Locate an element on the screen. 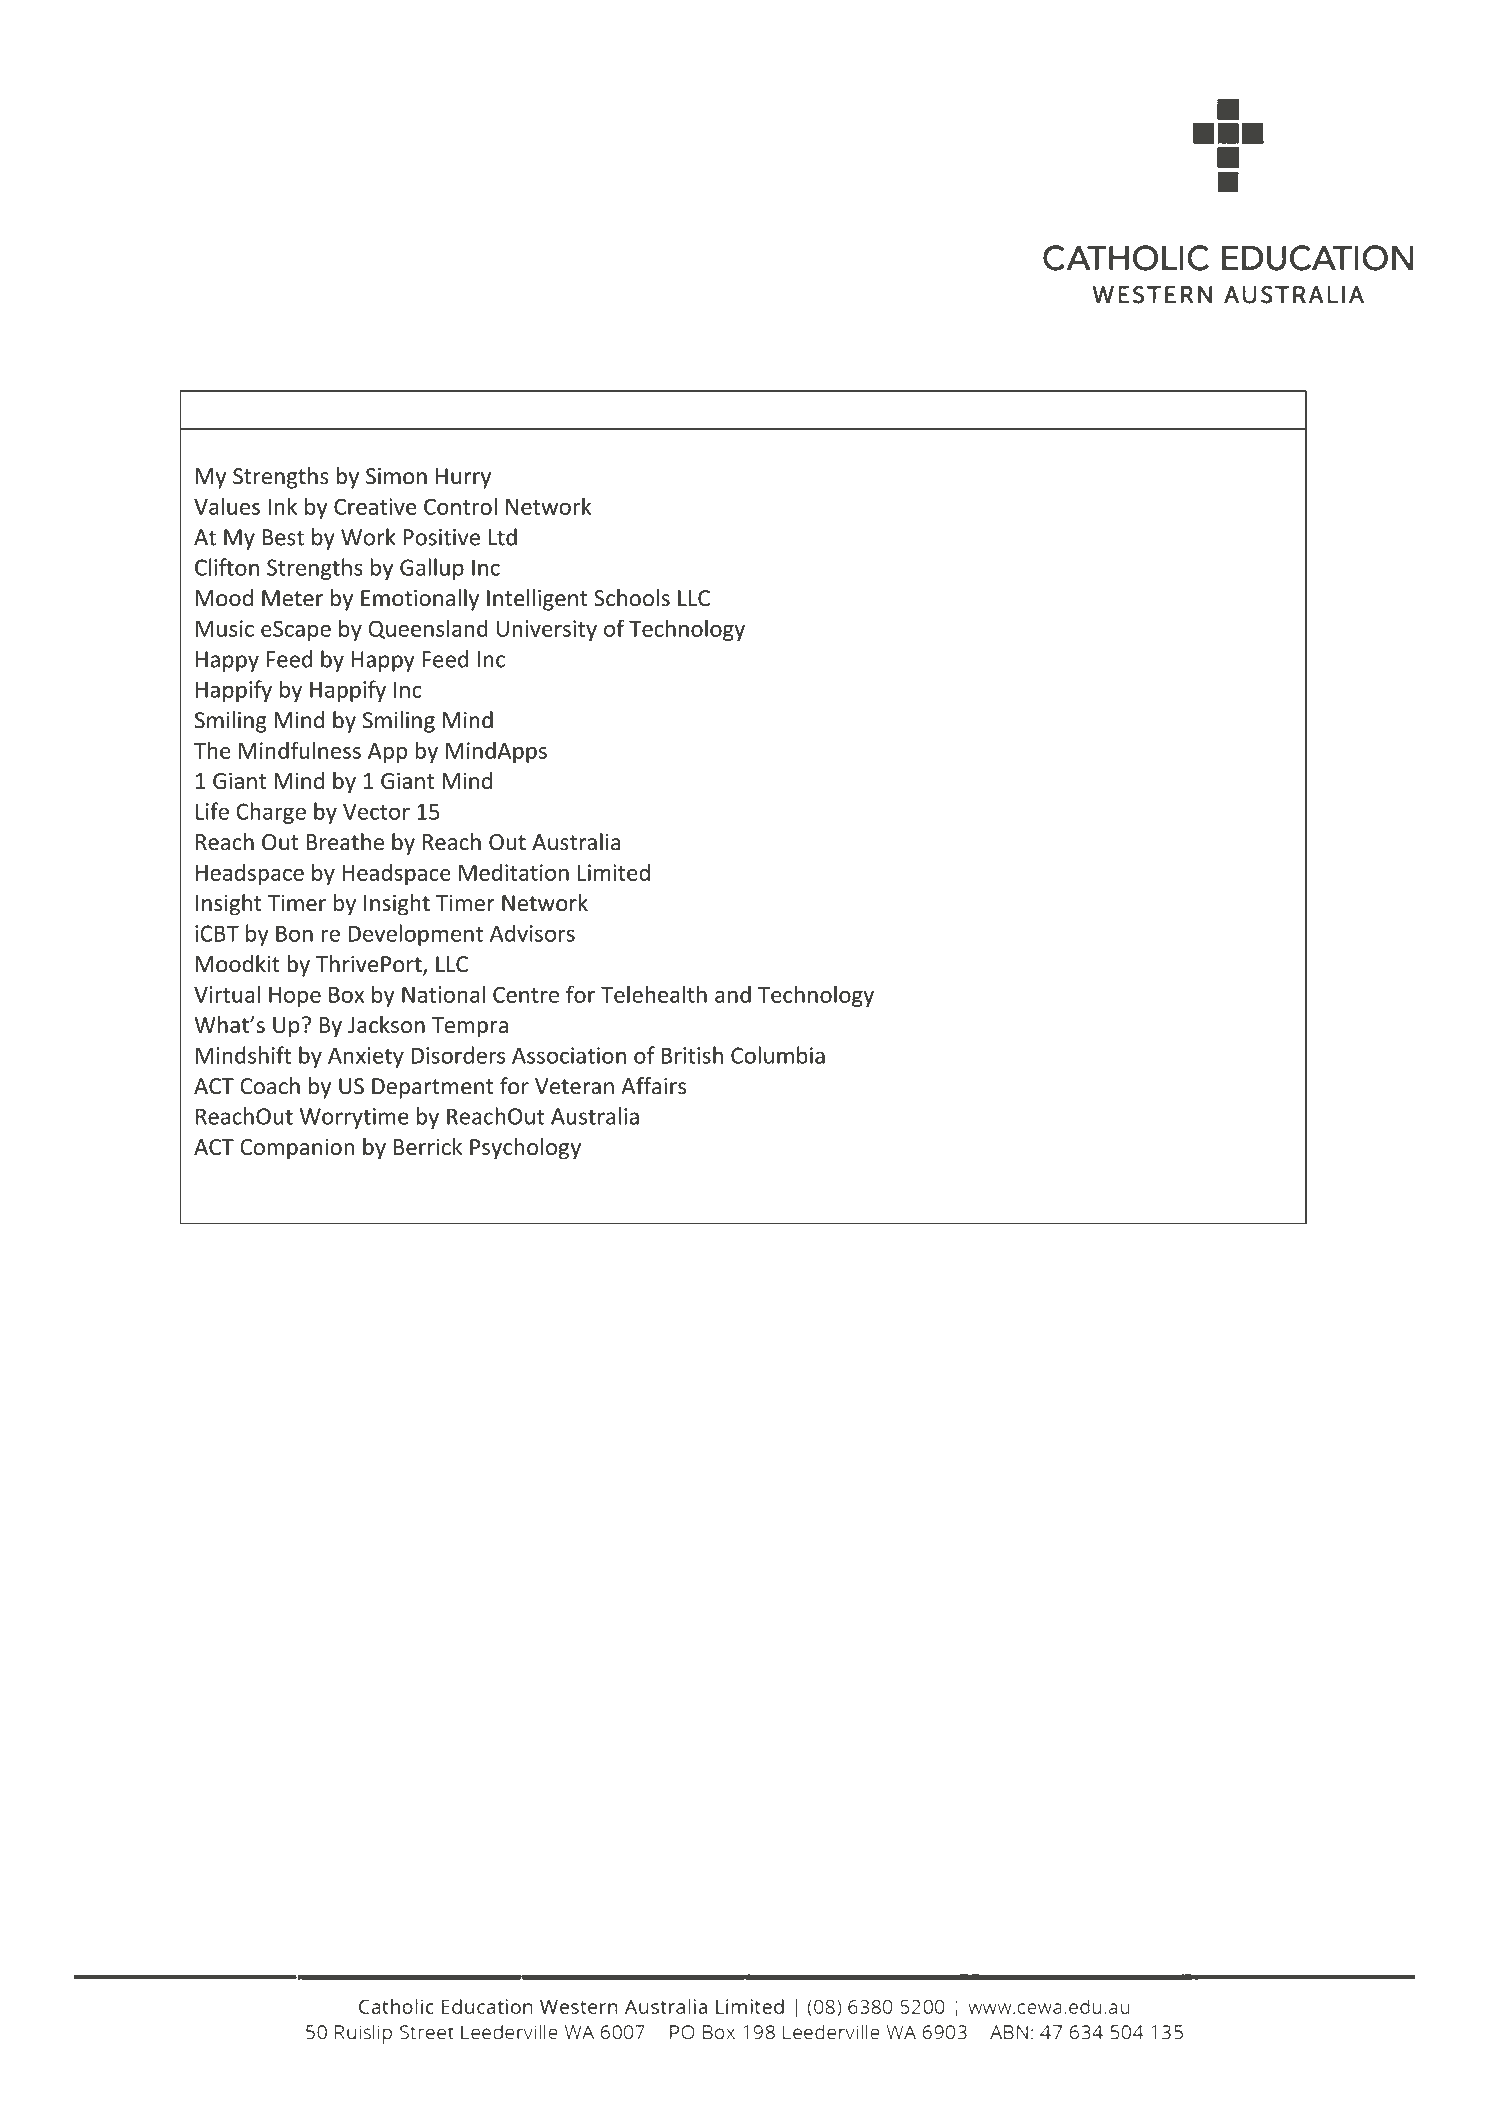 The width and height of the screenshot is (1486, 2103). Companion is located at coordinates (297, 1149).
